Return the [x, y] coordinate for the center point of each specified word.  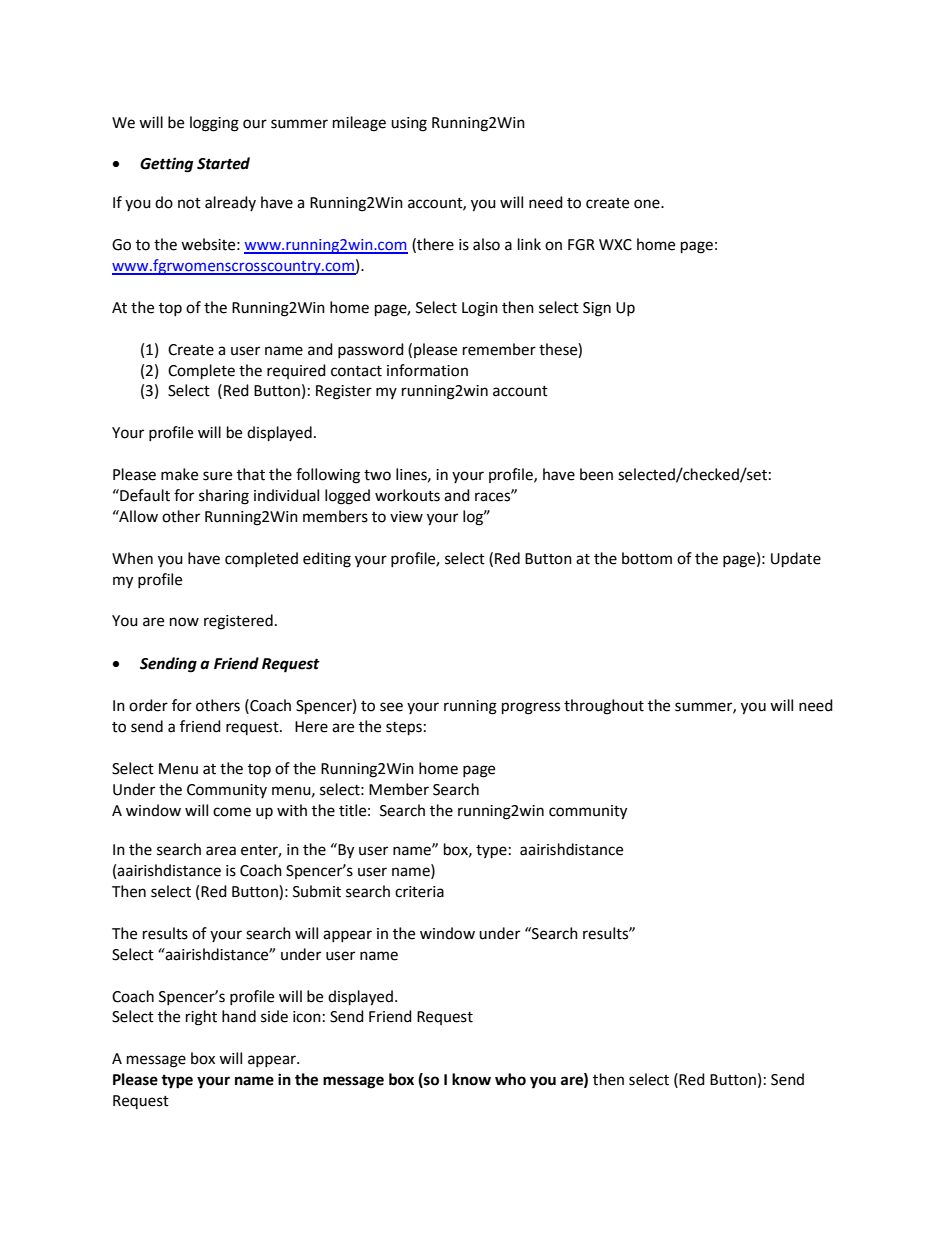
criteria [419, 892]
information [427, 370]
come [232, 812]
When [132, 558]
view [406, 517]
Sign [597, 309]
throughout [604, 707]
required [296, 371]
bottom [647, 558]
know [471, 1079]
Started [223, 163]
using [409, 124]
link [529, 244]
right [201, 1018]
